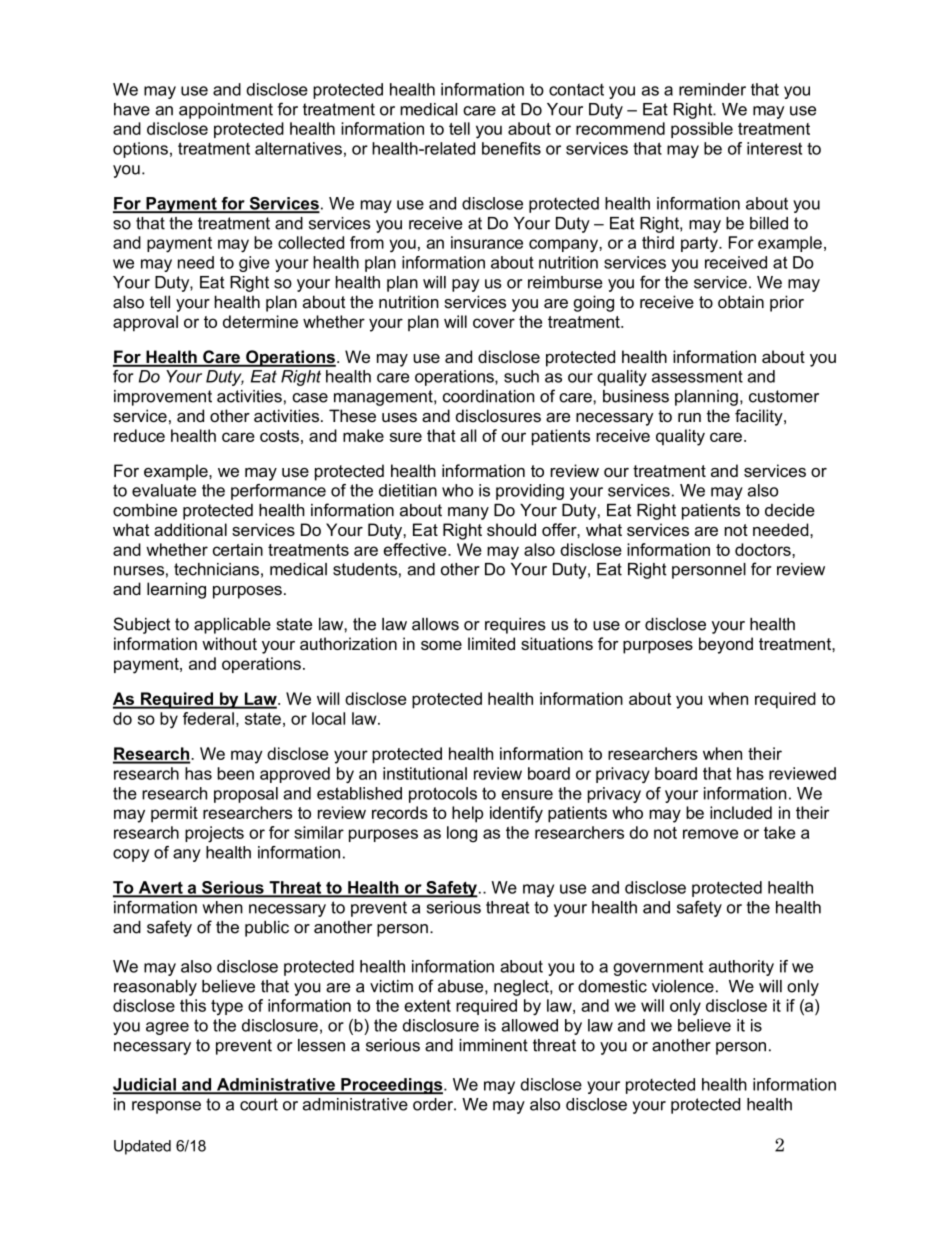  I want to click on improvement, so click(163, 398).
